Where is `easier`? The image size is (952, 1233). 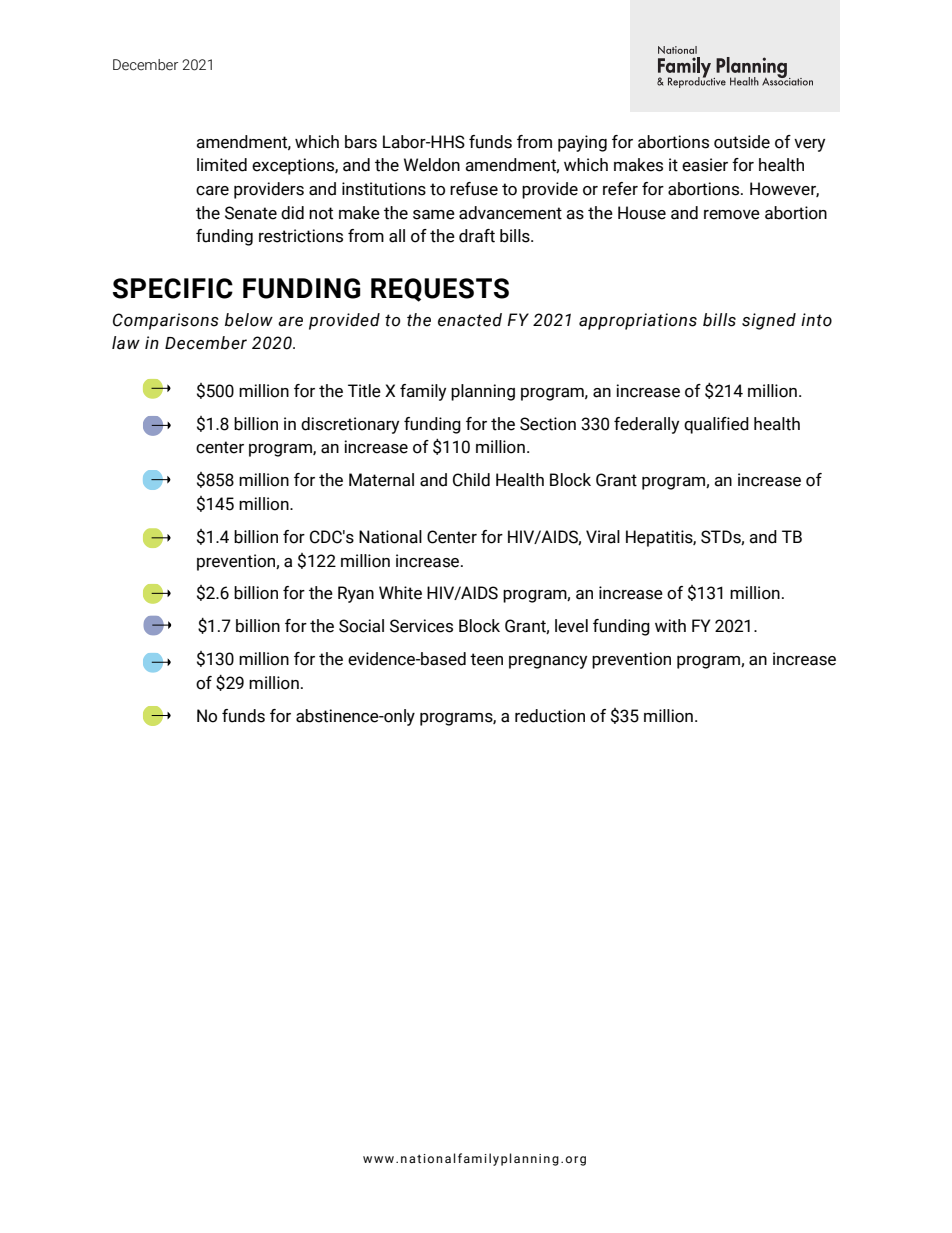
easier is located at coordinates (705, 165).
